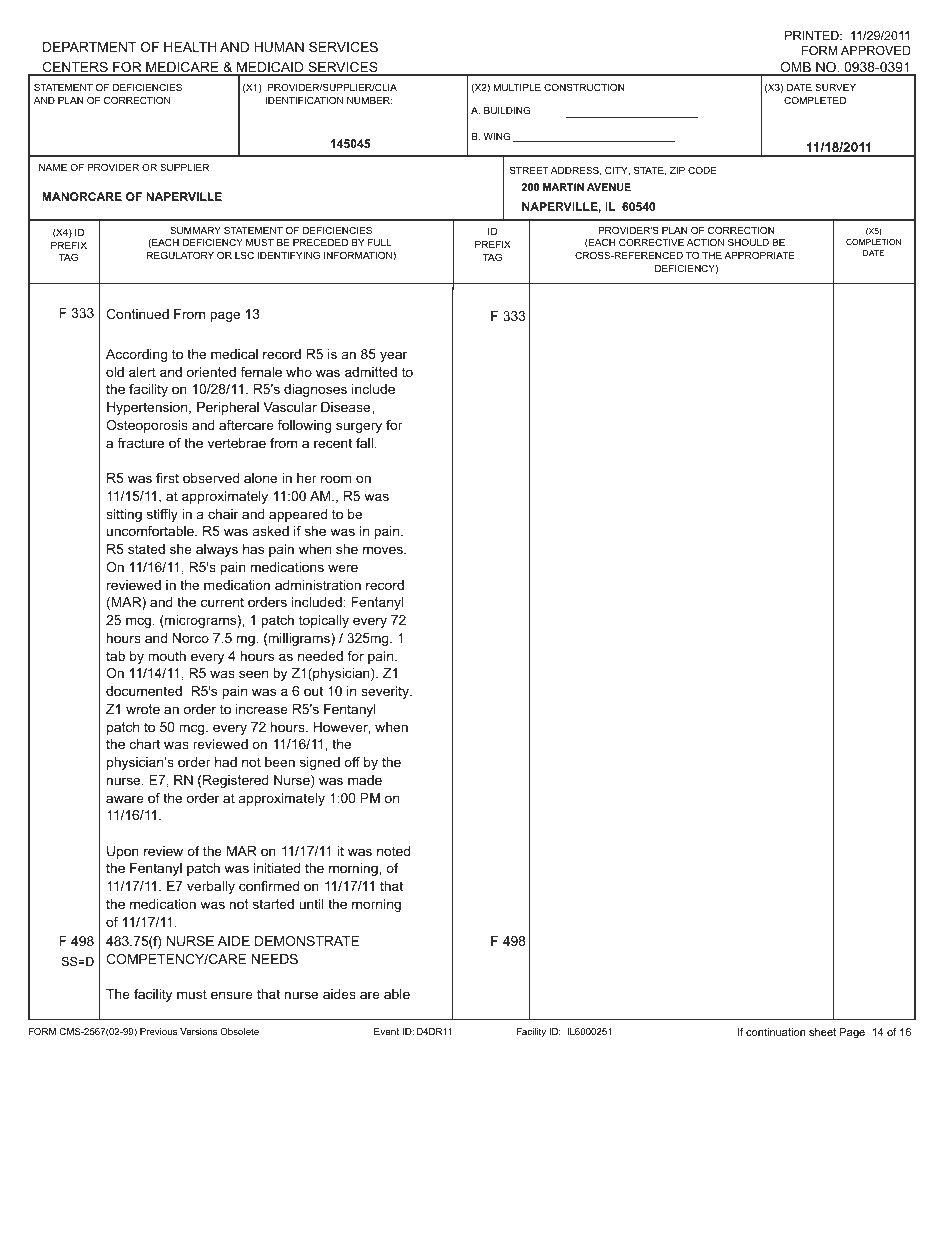  What do you see at coordinates (517, 87) in the page?
I see `MULTIPLE` at bounding box center [517, 87].
